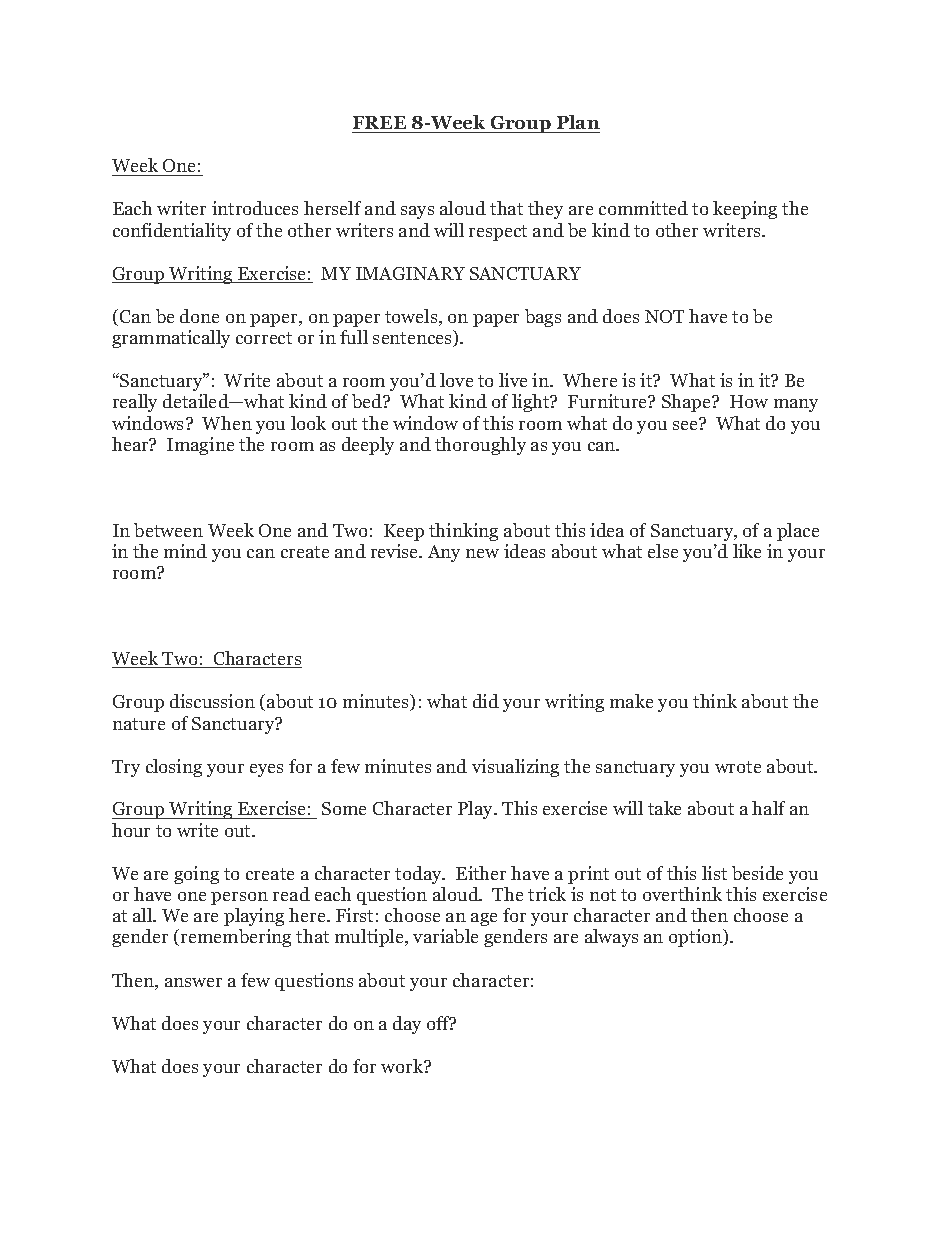 This screenshot has height=1233, width=952. I want to click on introduces, so click(255, 208).
